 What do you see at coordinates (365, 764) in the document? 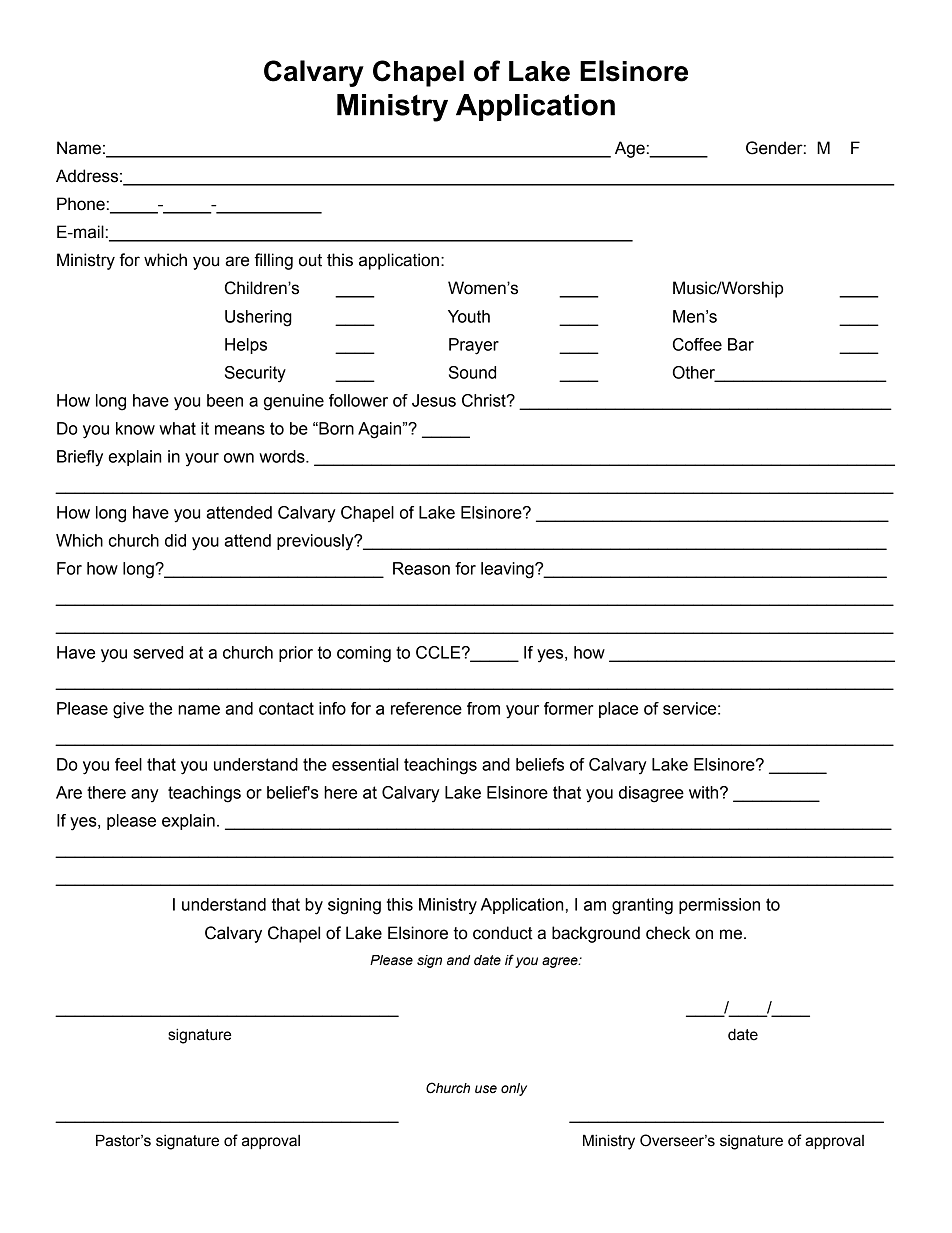
I see `essential` at bounding box center [365, 764].
